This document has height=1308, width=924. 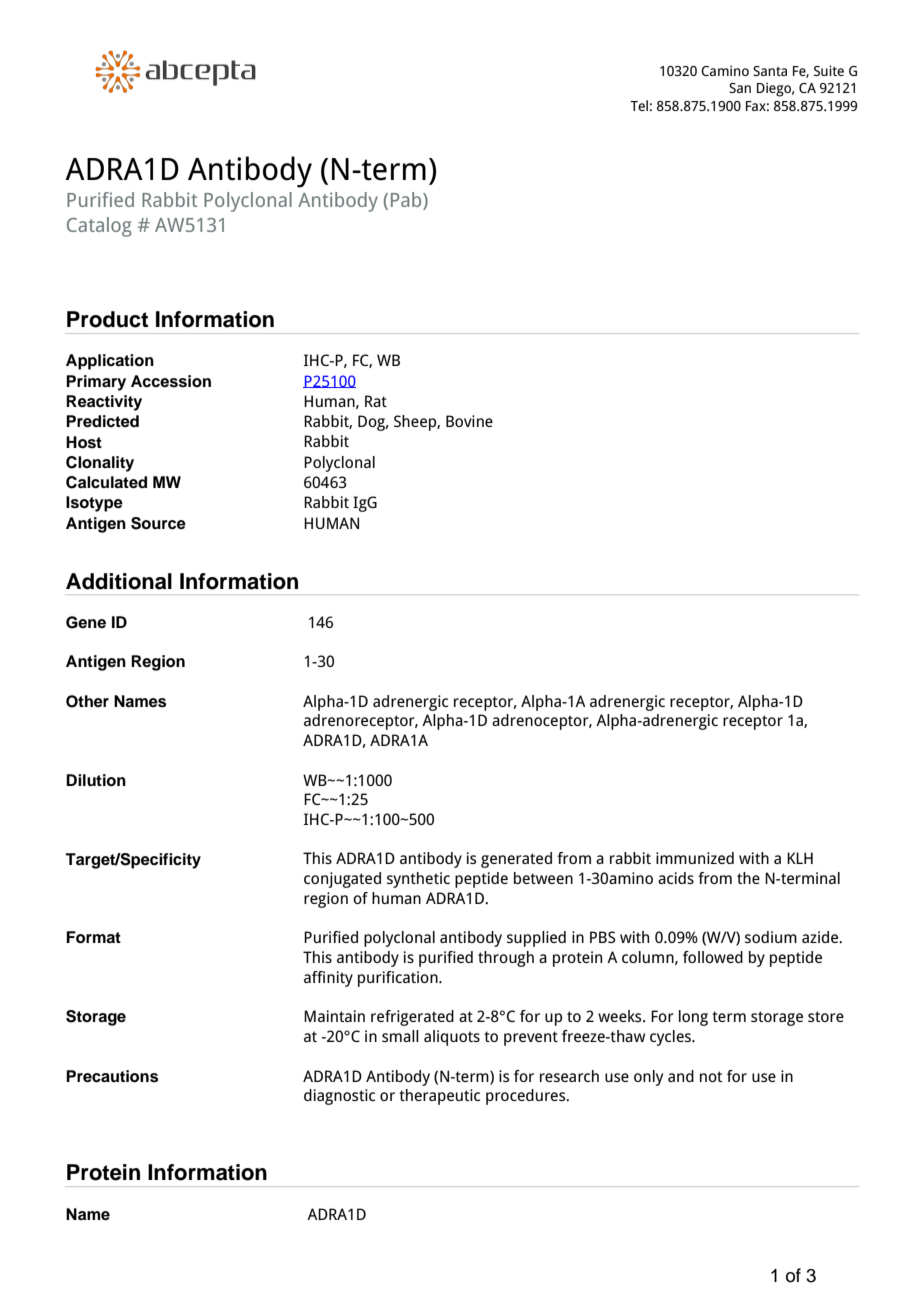 What do you see at coordinates (439, 1097) in the document?
I see `therapeutic` at bounding box center [439, 1097].
